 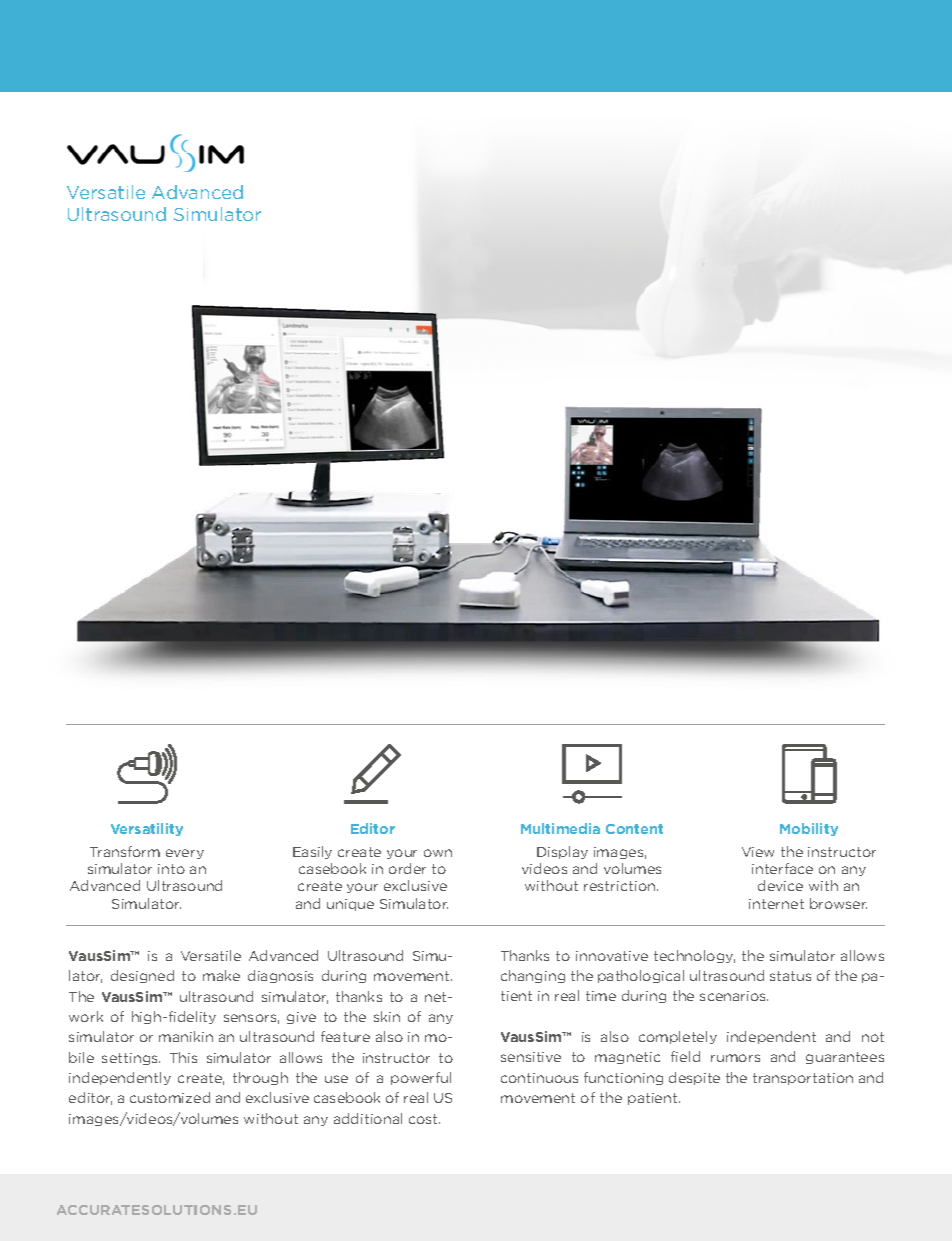 What do you see at coordinates (424, 1119) in the image?
I see `cost` at bounding box center [424, 1119].
